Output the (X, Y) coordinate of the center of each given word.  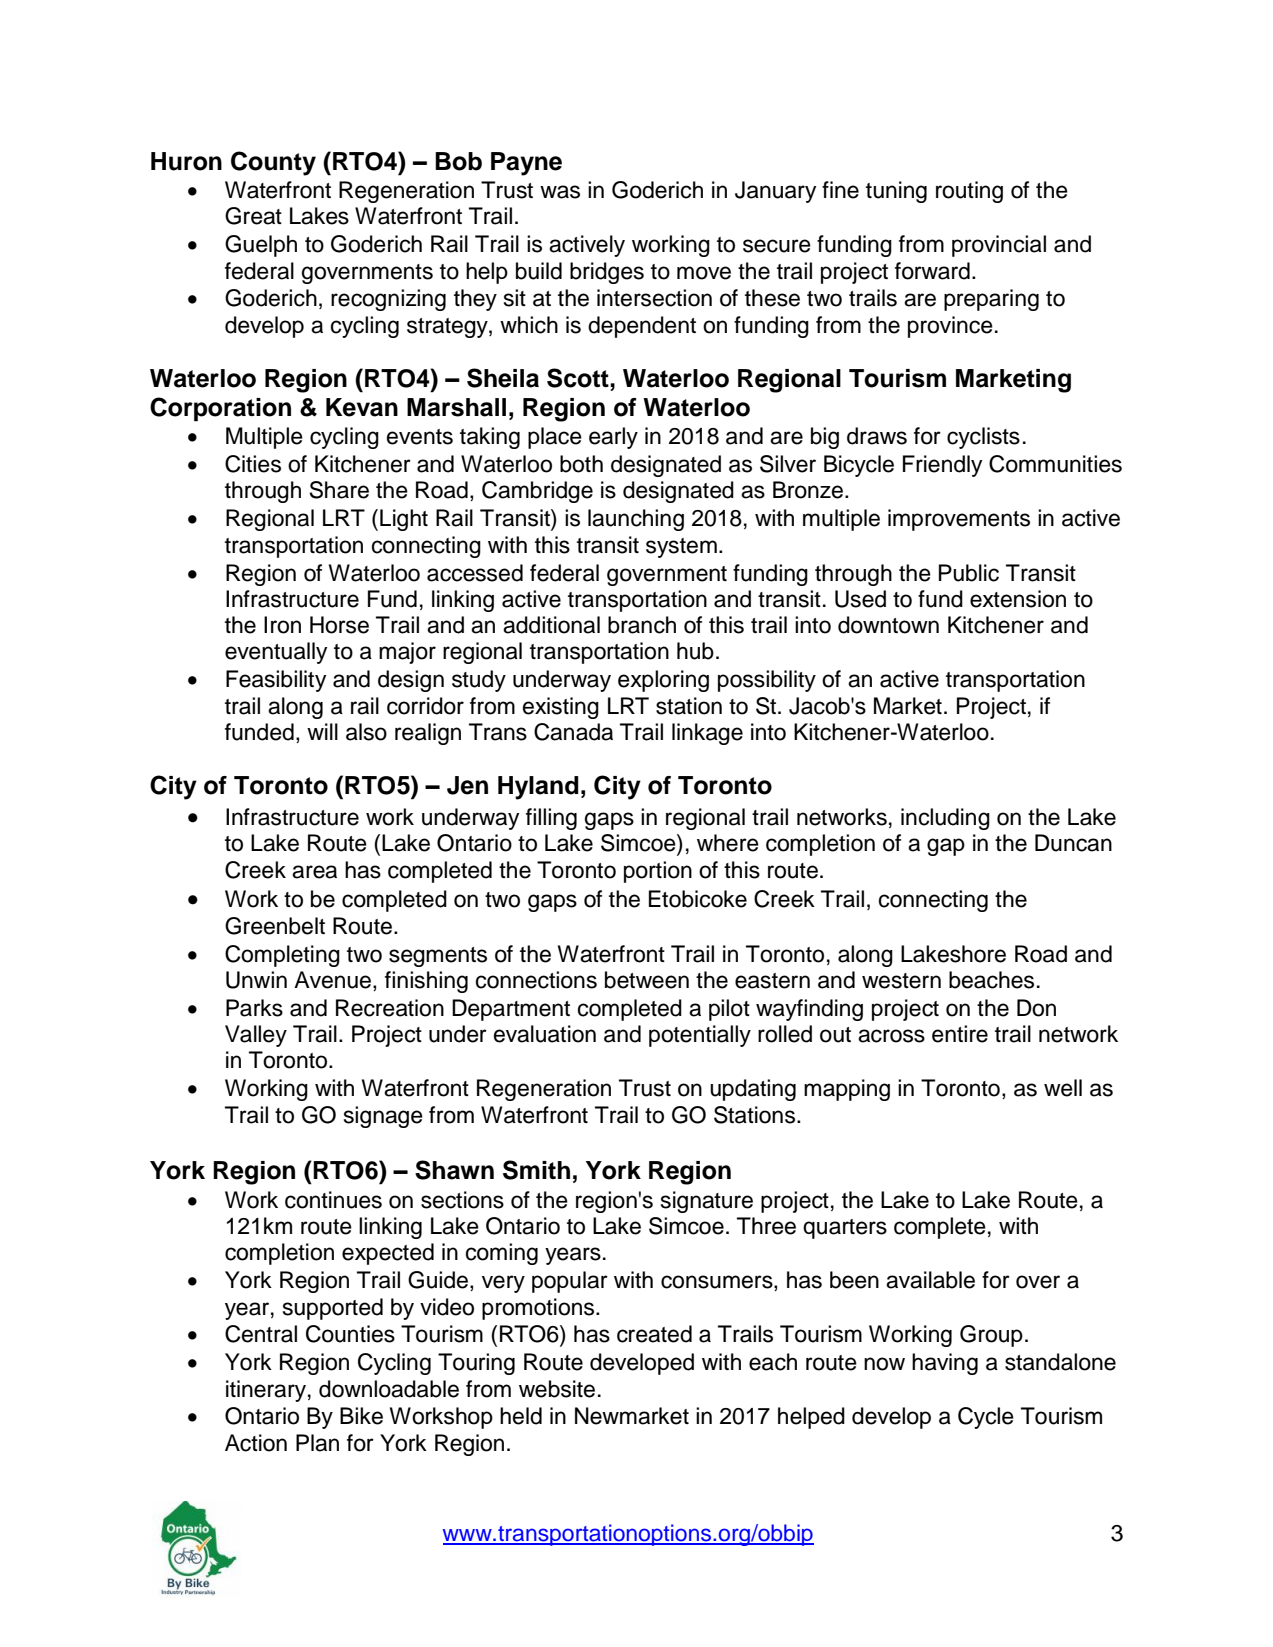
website (557, 1389)
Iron (282, 625)
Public (969, 573)
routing (969, 192)
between (647, 980)
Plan (317, 1443)
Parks (254, 1008)
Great (253, 216)
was (560, 192)
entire (960, 1034)
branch (642, 625)
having (945, 1364)
